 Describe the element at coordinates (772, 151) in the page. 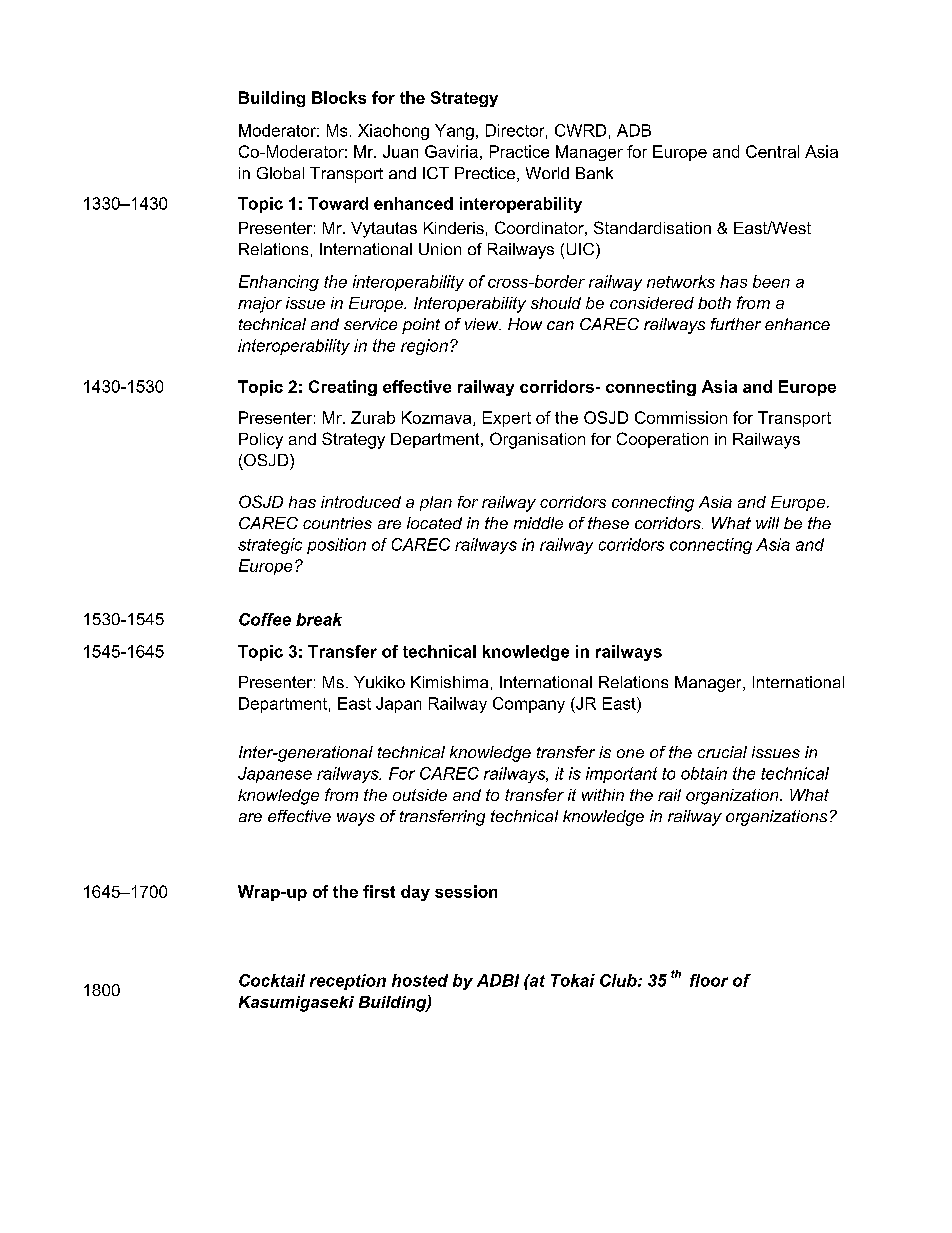

I see `Central` at that location.
